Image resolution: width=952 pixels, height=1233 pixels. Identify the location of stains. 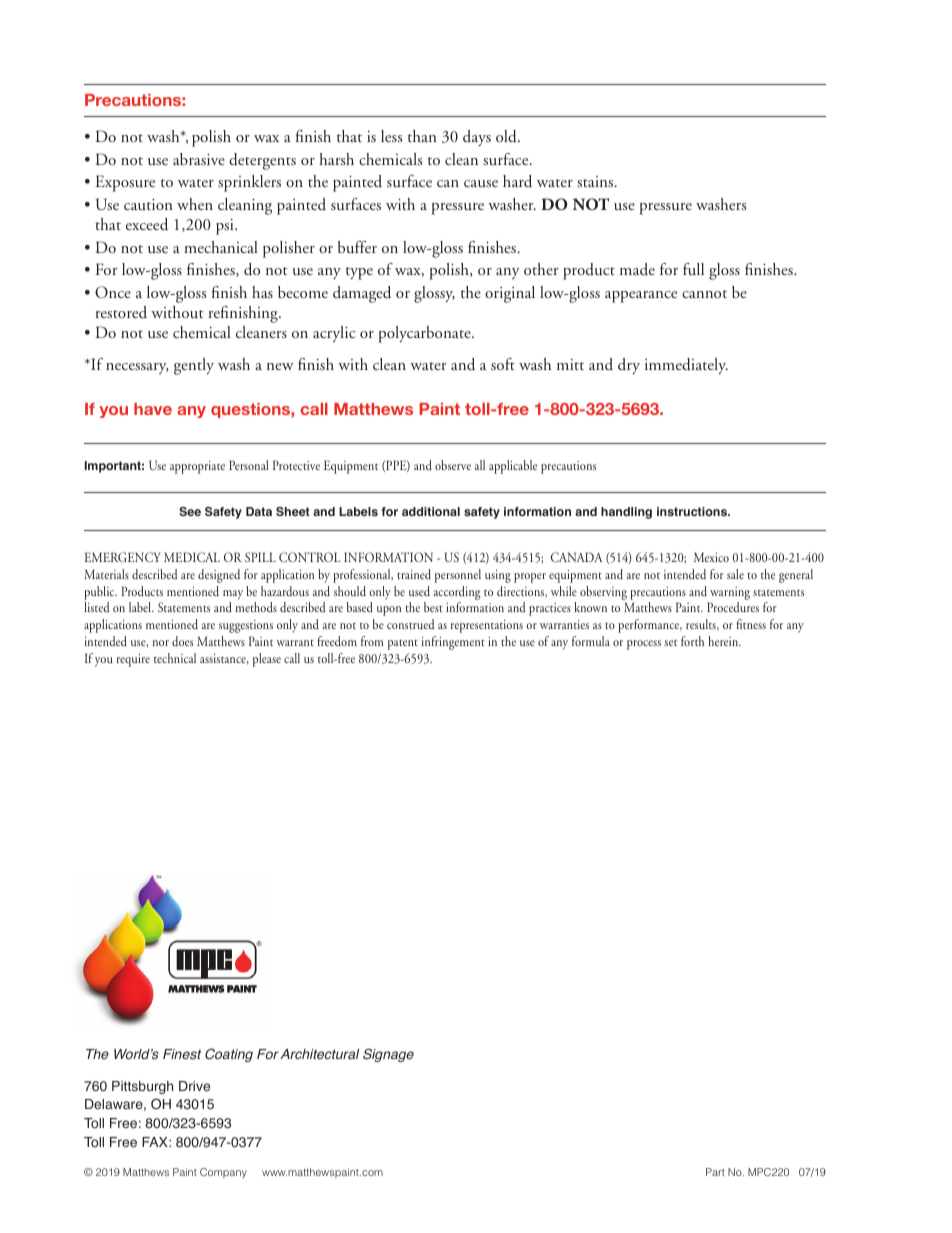
(596, 181).
